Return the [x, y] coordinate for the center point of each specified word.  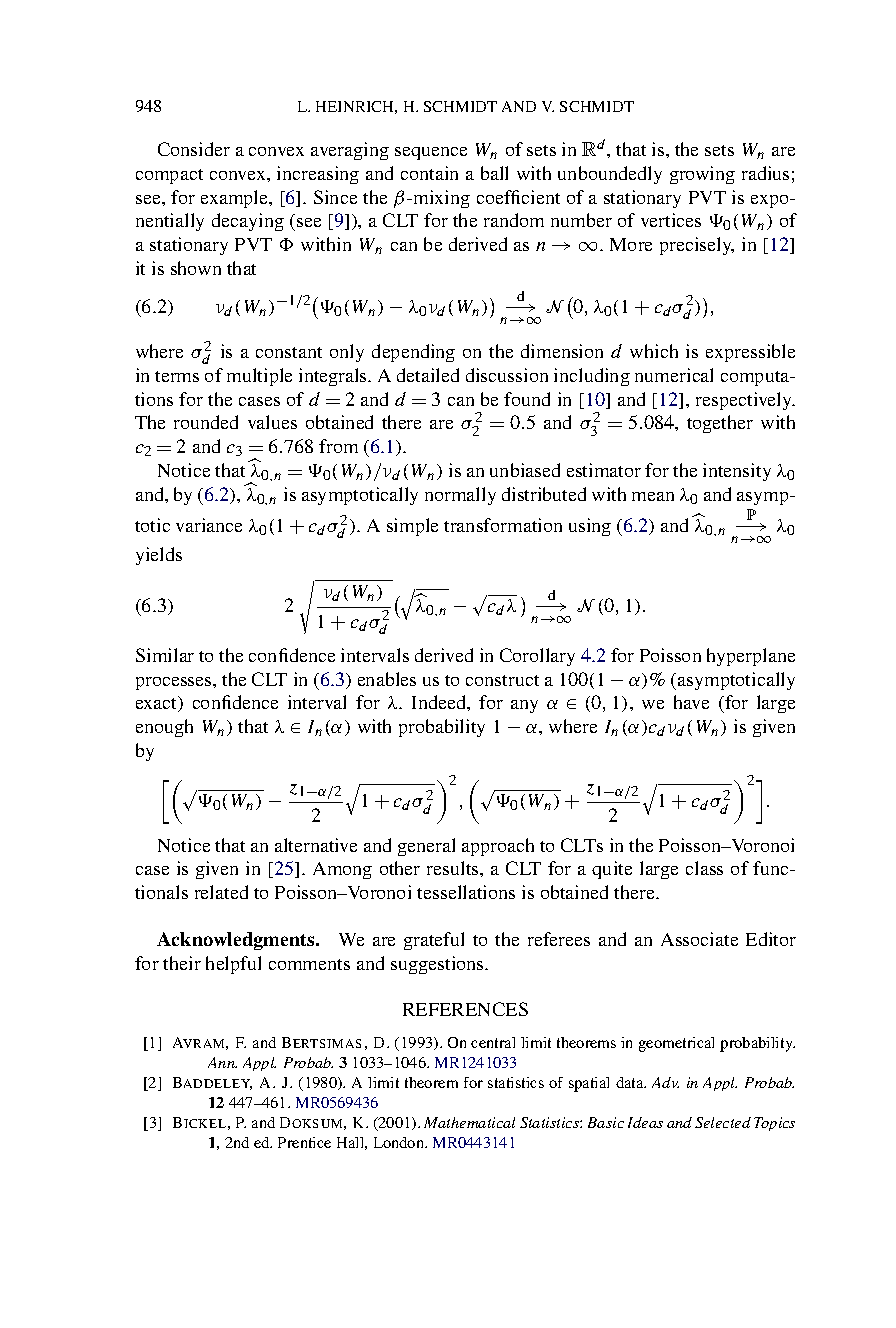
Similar [165, 655]
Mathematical [469, 1122]
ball [494, 173]
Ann [222, 1062]
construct [502, 680]
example [236, 199]
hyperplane [751, 657]
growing [702, 175]
